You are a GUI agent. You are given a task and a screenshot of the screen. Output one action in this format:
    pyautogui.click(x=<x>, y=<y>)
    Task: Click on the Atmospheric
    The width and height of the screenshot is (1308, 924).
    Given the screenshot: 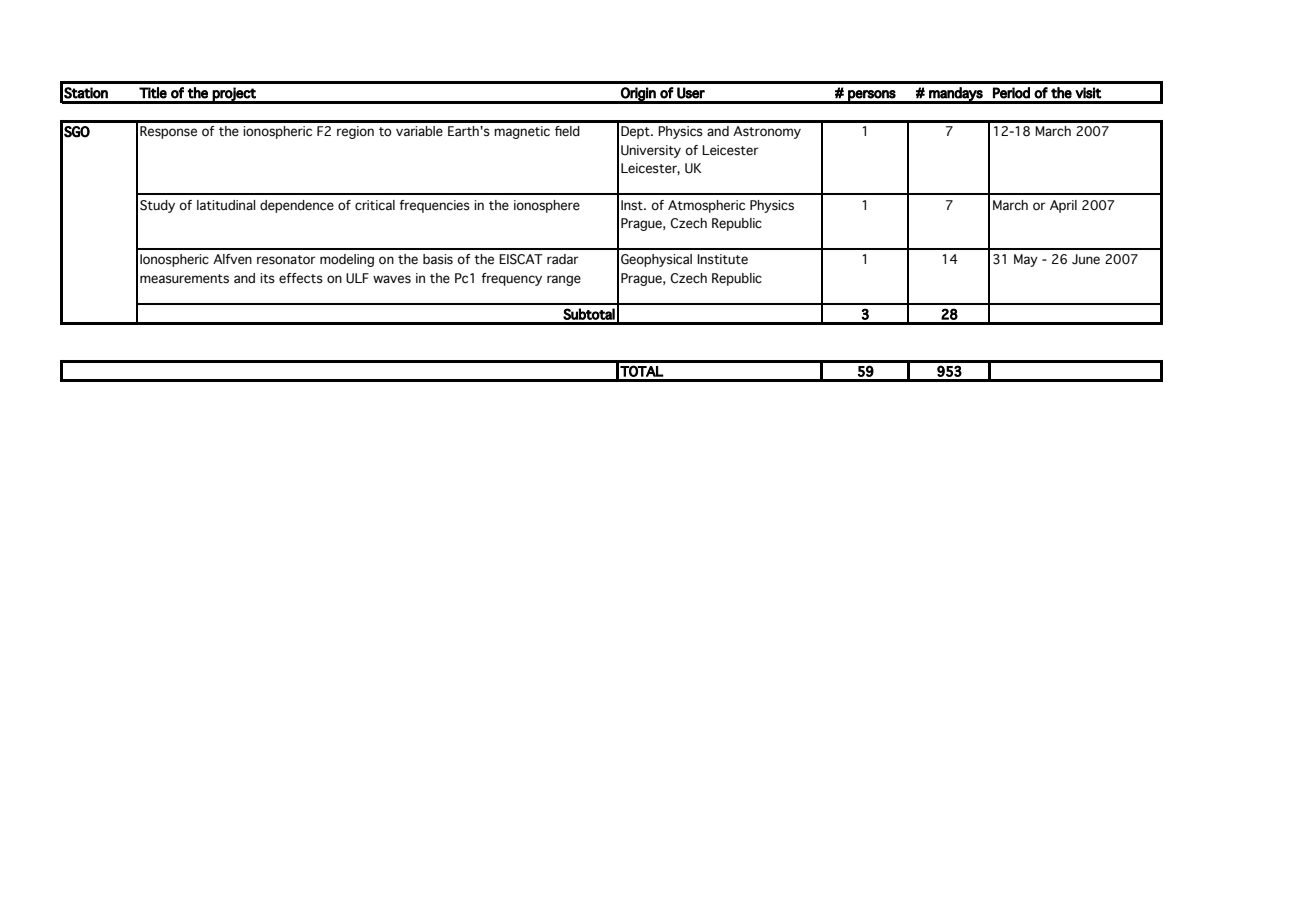 What is the action you would take?
    pyautogui.click(x=706, y=206)
